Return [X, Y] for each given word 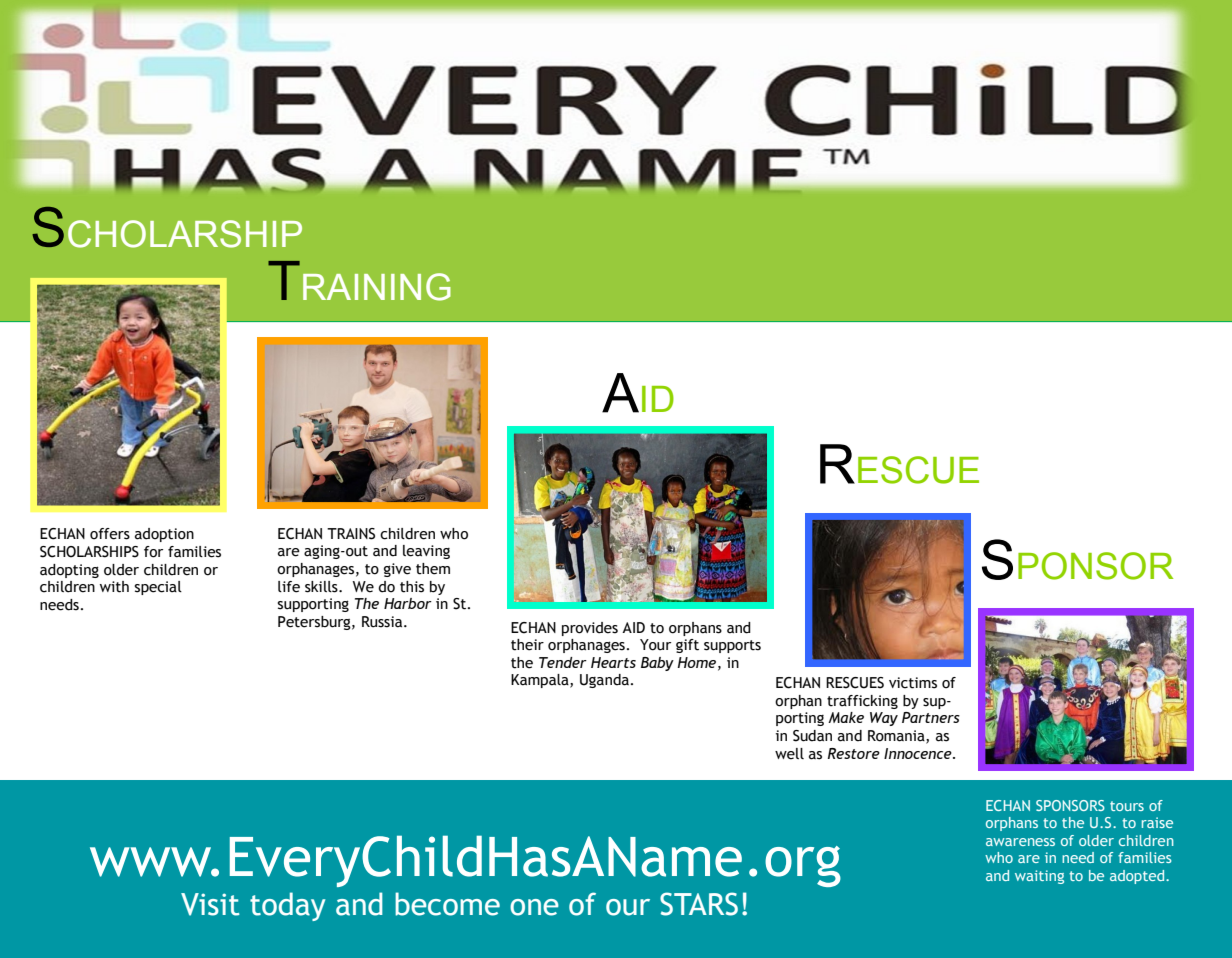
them [433, 569]
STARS [699, 904]
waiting [1039, 877]
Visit [210, 904]
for [153, 552]
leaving [426, 552]
